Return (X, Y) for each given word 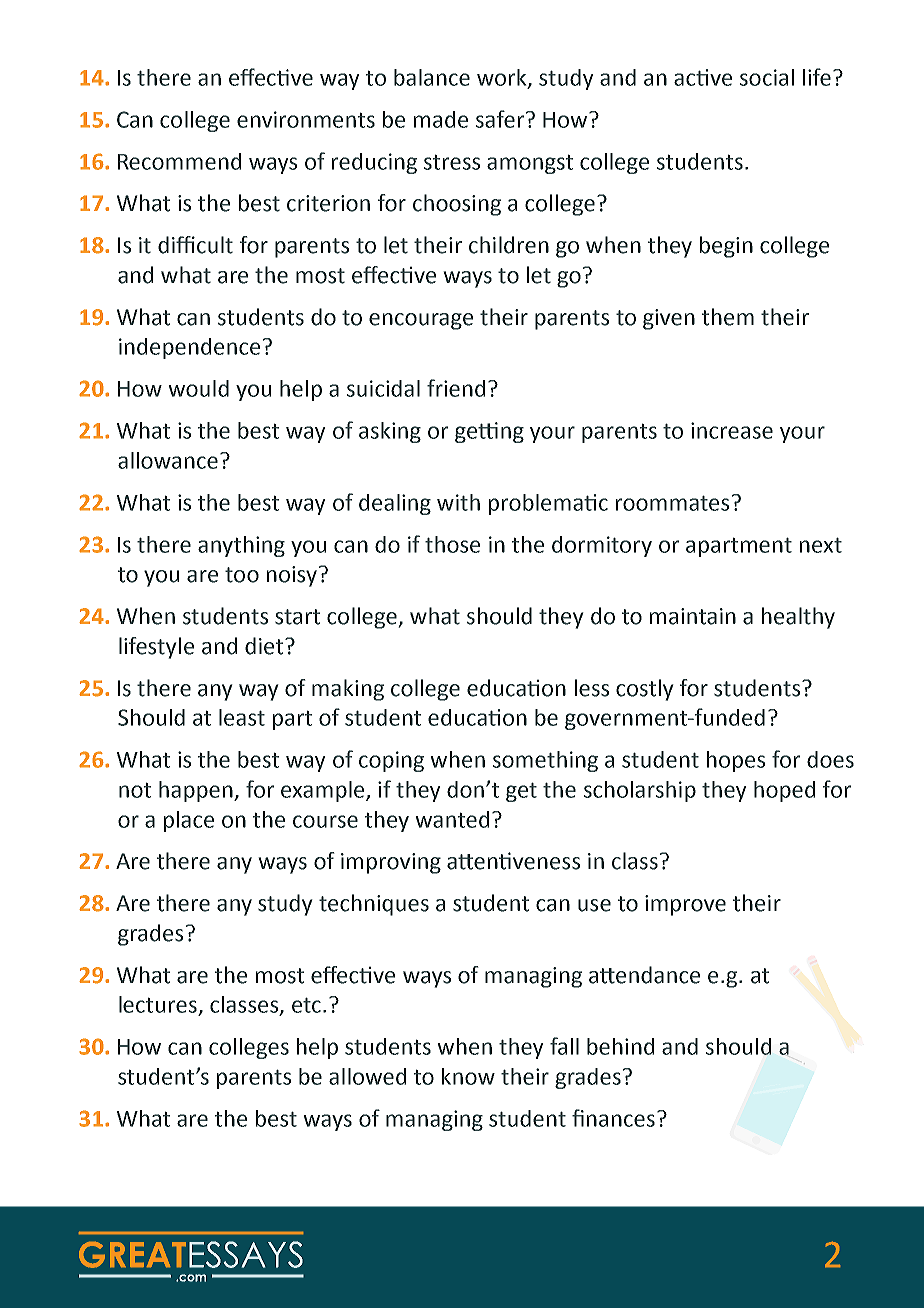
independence (189, 348)
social (767, 77)
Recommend (179, 161)
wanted (452, 819)
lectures (158, 1004)
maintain (693, 616)
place (189, 821)
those (452, 544)
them (728, 317)
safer (501, 119)
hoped (784, 791)
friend (456, 388)
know (468, 1076)
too (242, 575)
